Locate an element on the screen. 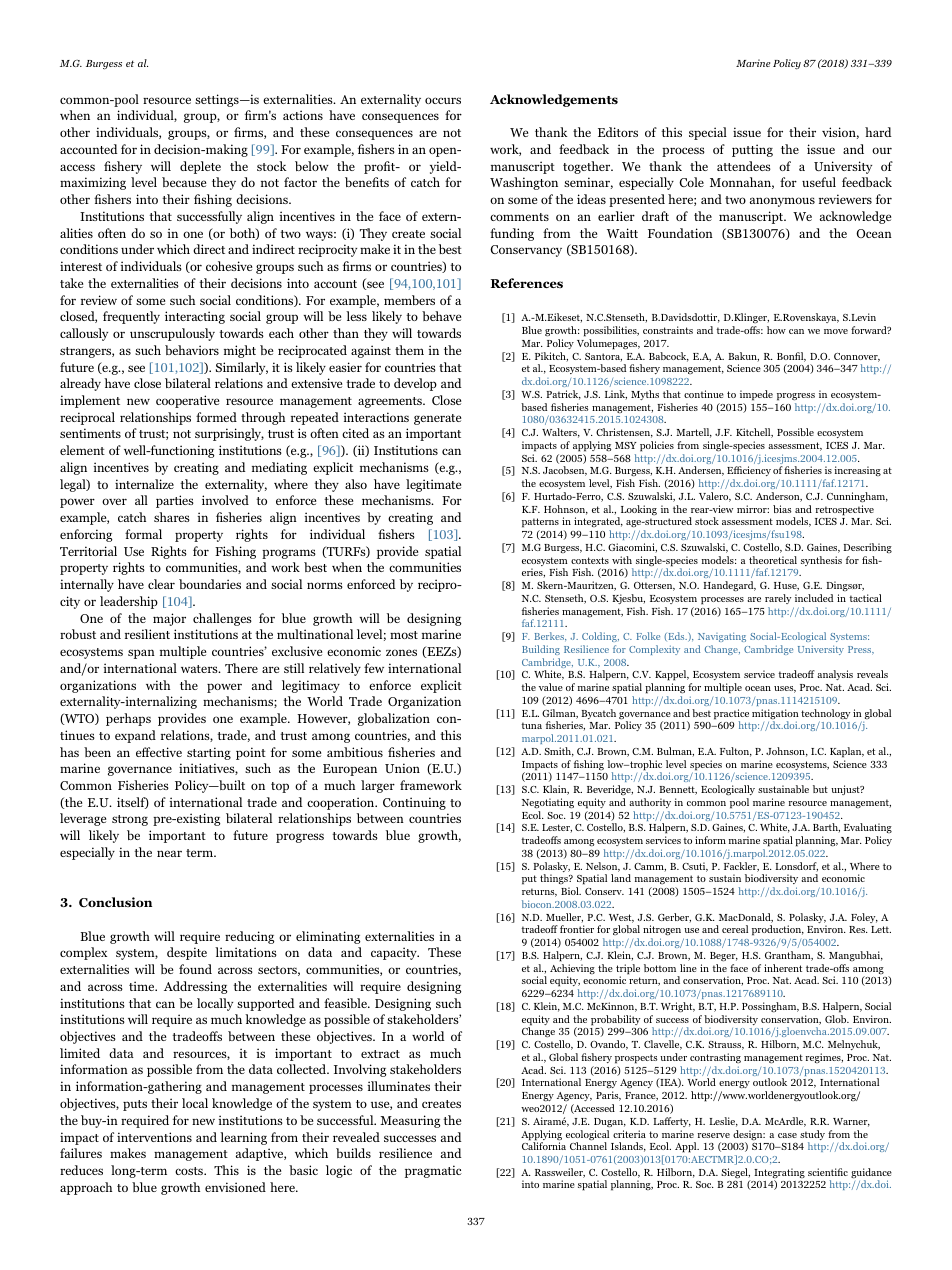  pragmatic is located at coordinates (433, 1171).
